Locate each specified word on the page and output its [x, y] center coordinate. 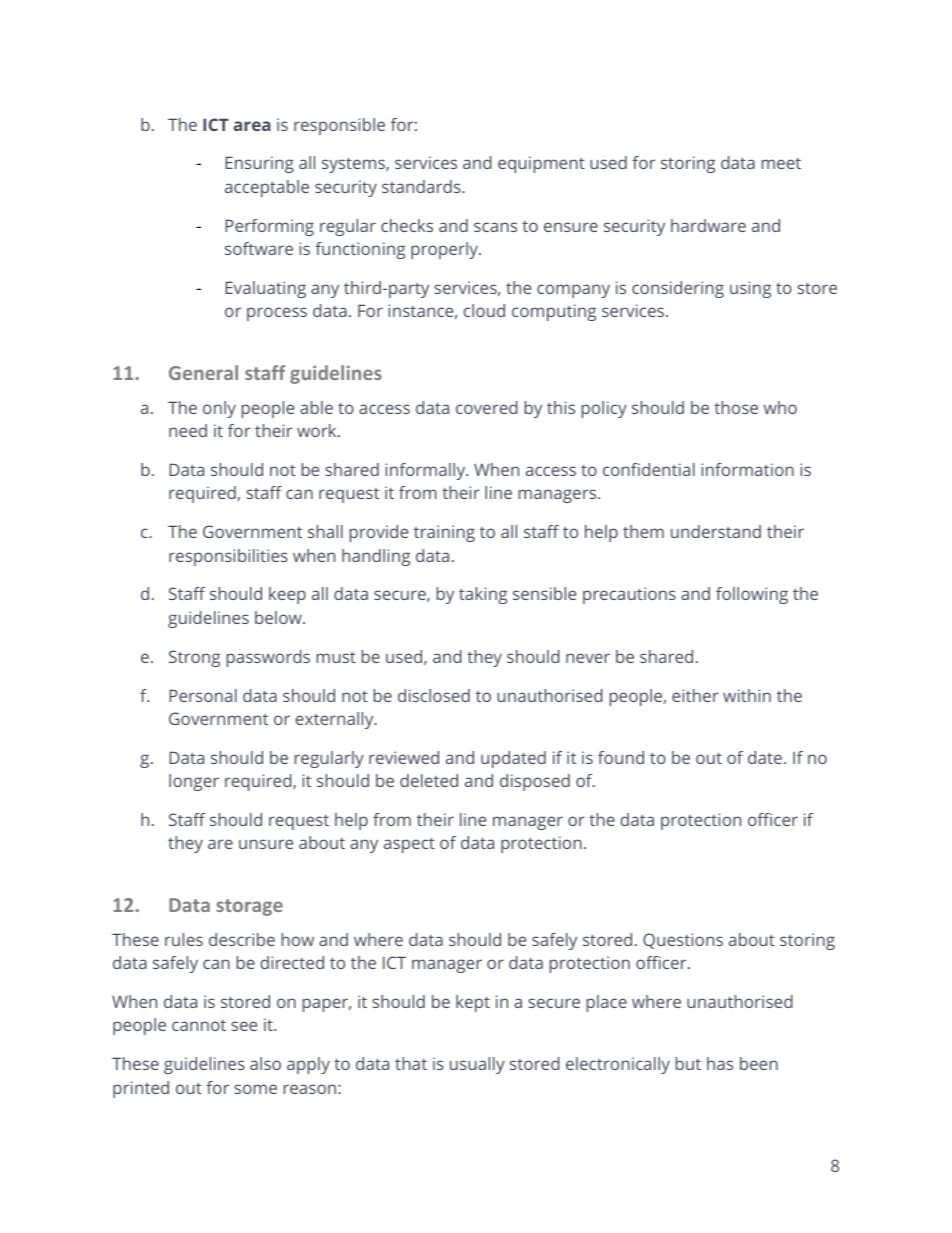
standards [422, 186]
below [279, 617]
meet [781, 163]
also [265, 1063]
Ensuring [259, 164]
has [720, 1063]
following [752, 595]
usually [477, 1065]
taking [483, 595]
